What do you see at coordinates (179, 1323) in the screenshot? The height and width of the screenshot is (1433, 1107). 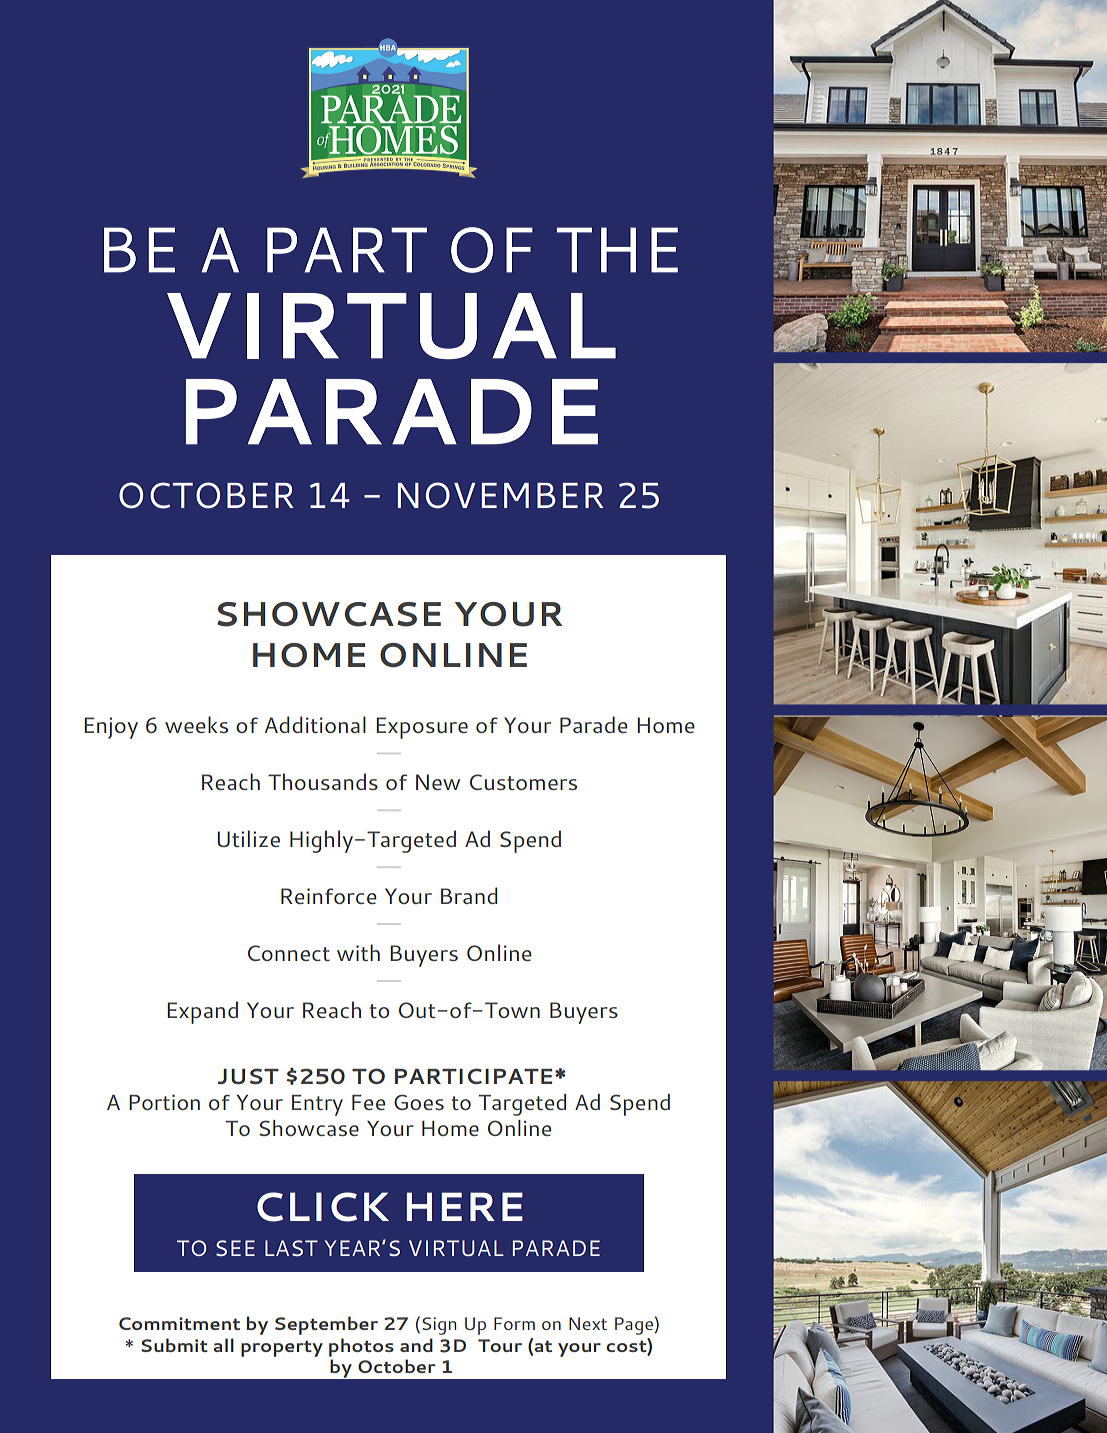 I see `Commitment` at bounding box center [179, 1323].
